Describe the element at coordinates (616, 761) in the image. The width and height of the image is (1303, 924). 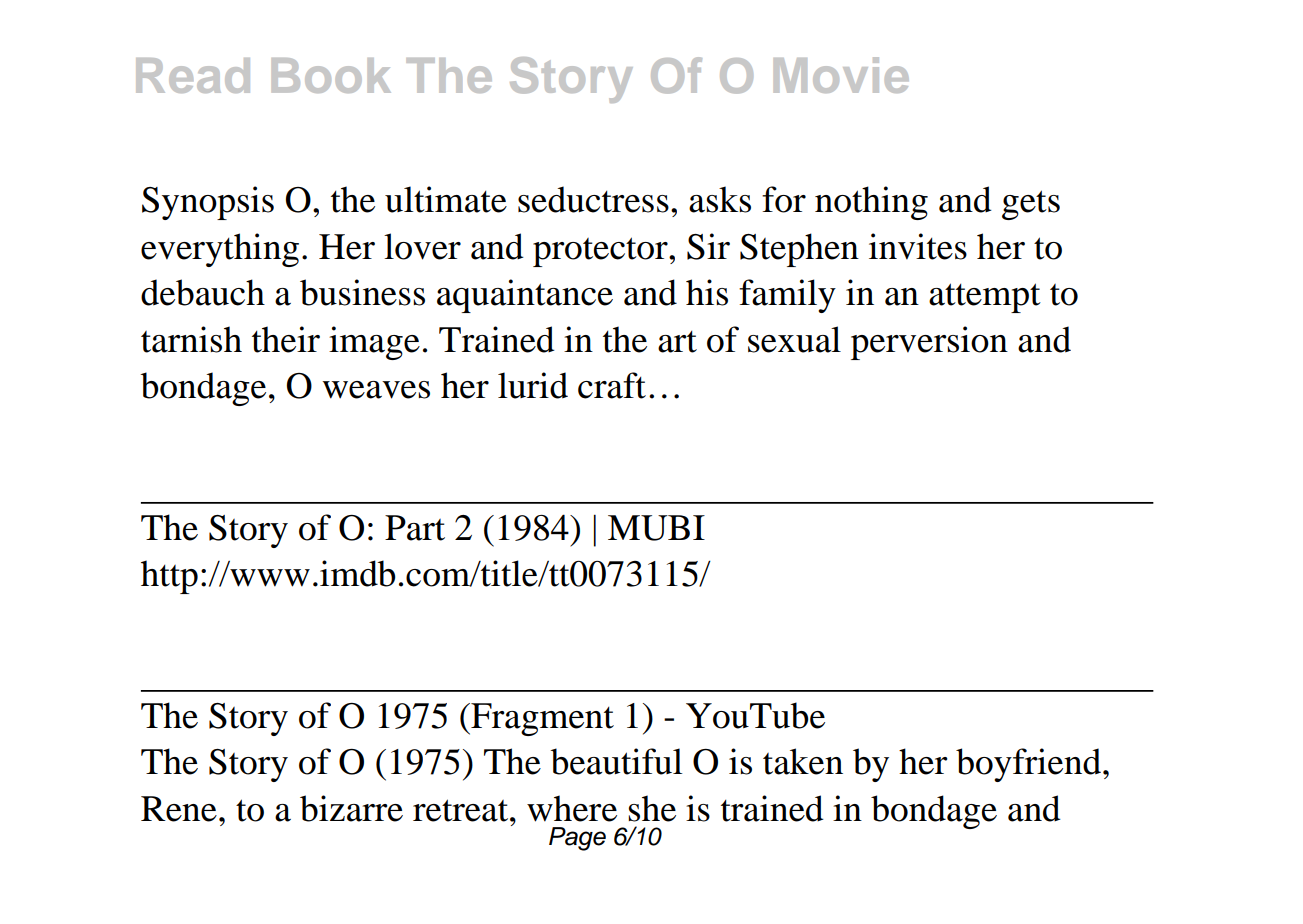
I see `beautiful` at that location.
